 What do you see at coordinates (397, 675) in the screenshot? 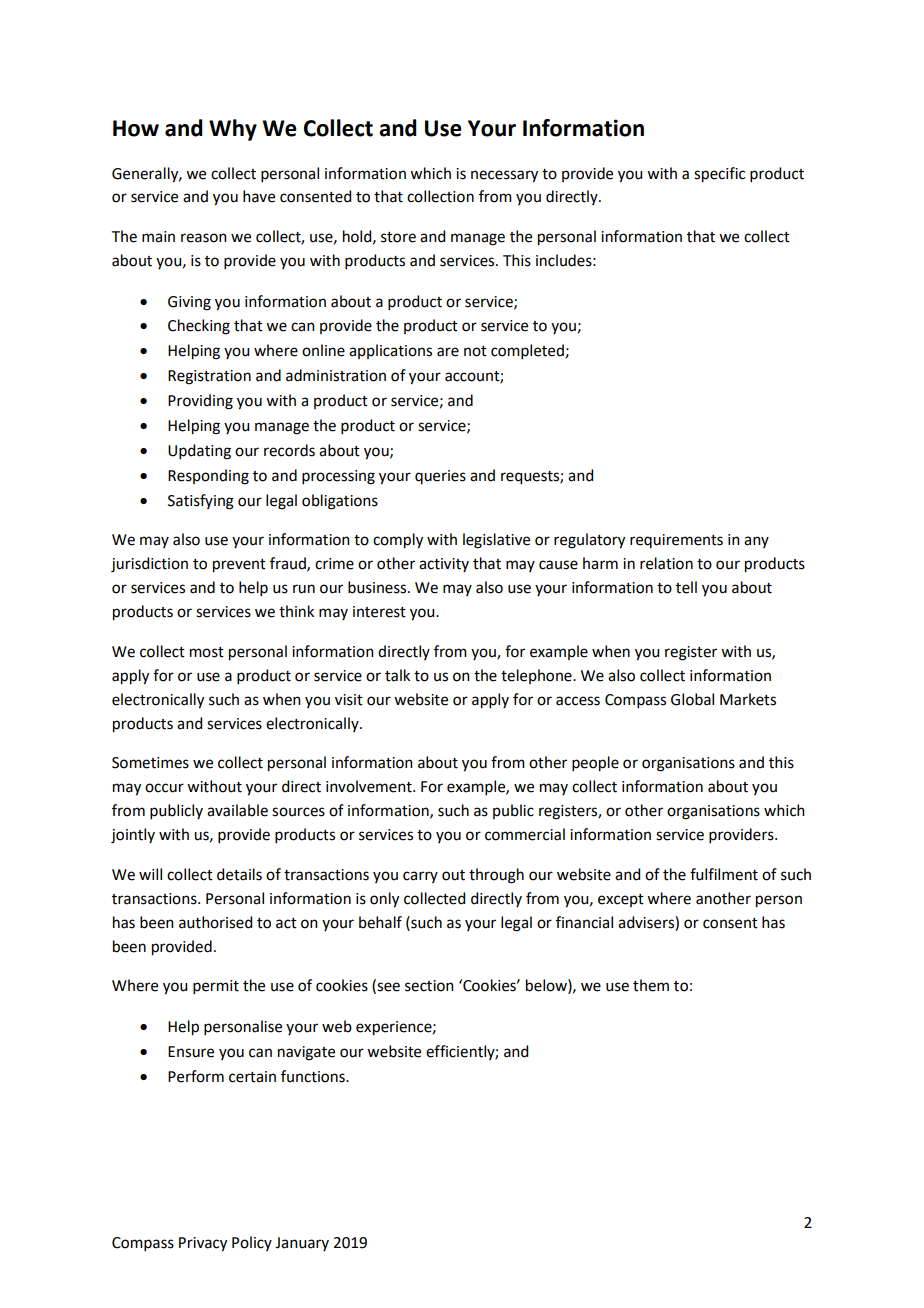
I see `talk` at bounding box center [397, 675].
